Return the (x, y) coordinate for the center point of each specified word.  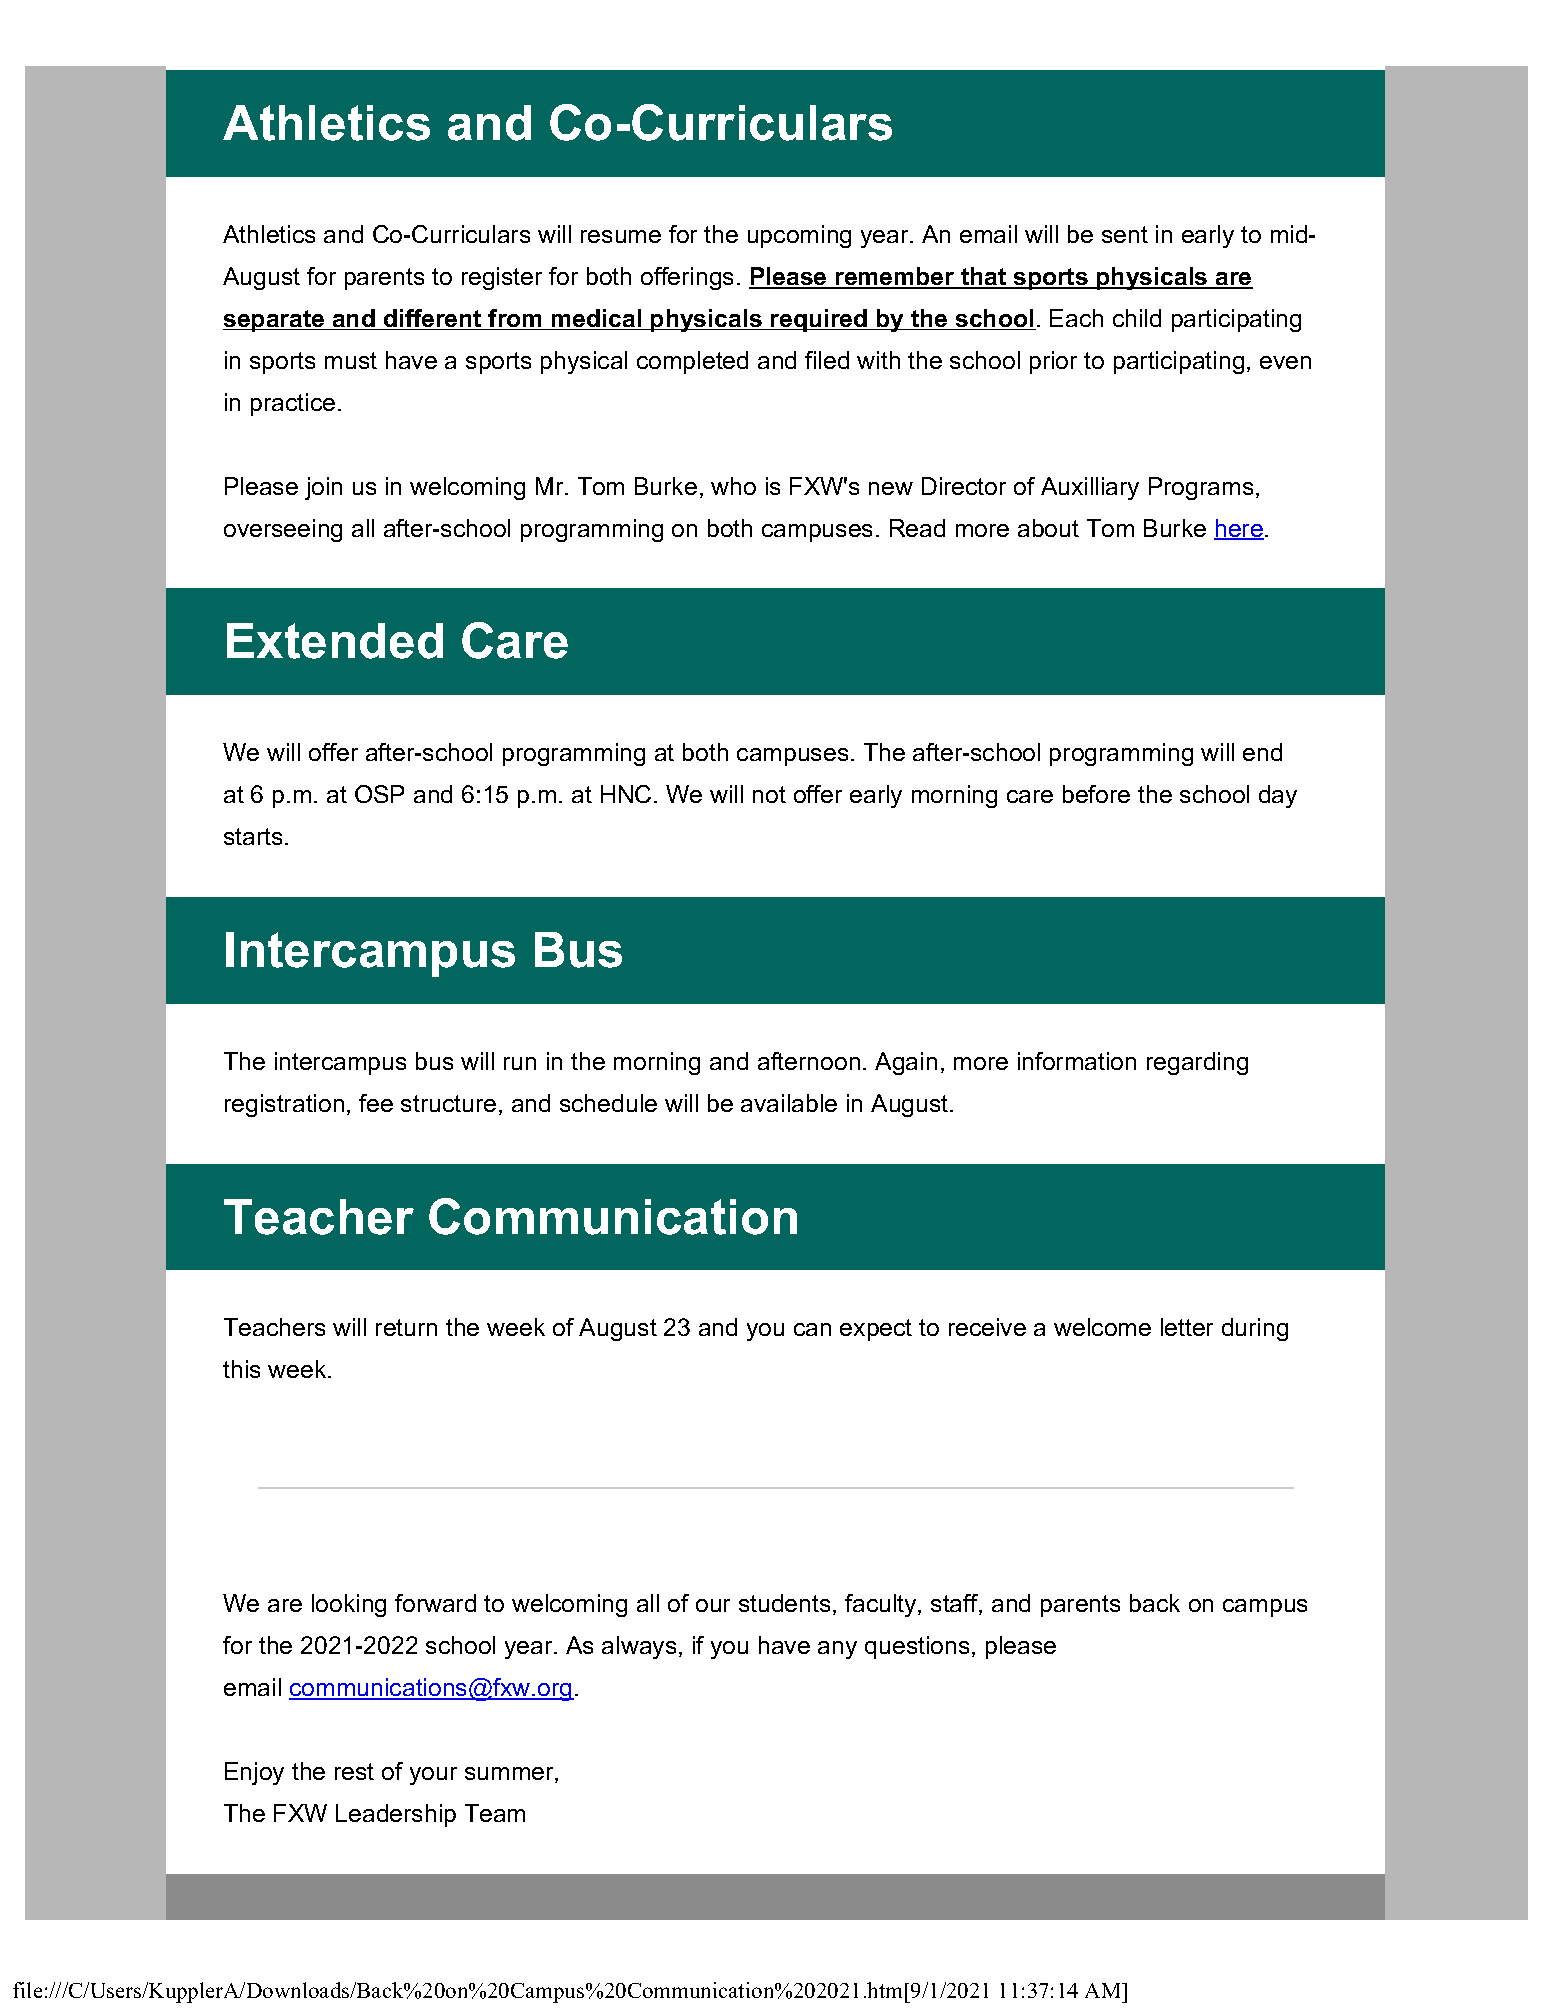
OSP (379, 794)
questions (917, 1647)
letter (1187, 1327)
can (812, 1329)
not (769, 794)
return (406, 1327)
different (433, 319)
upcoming (799, 236)
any (837, 1650)
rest (354, 1771)
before (1096, 794)
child (1137, 318)
